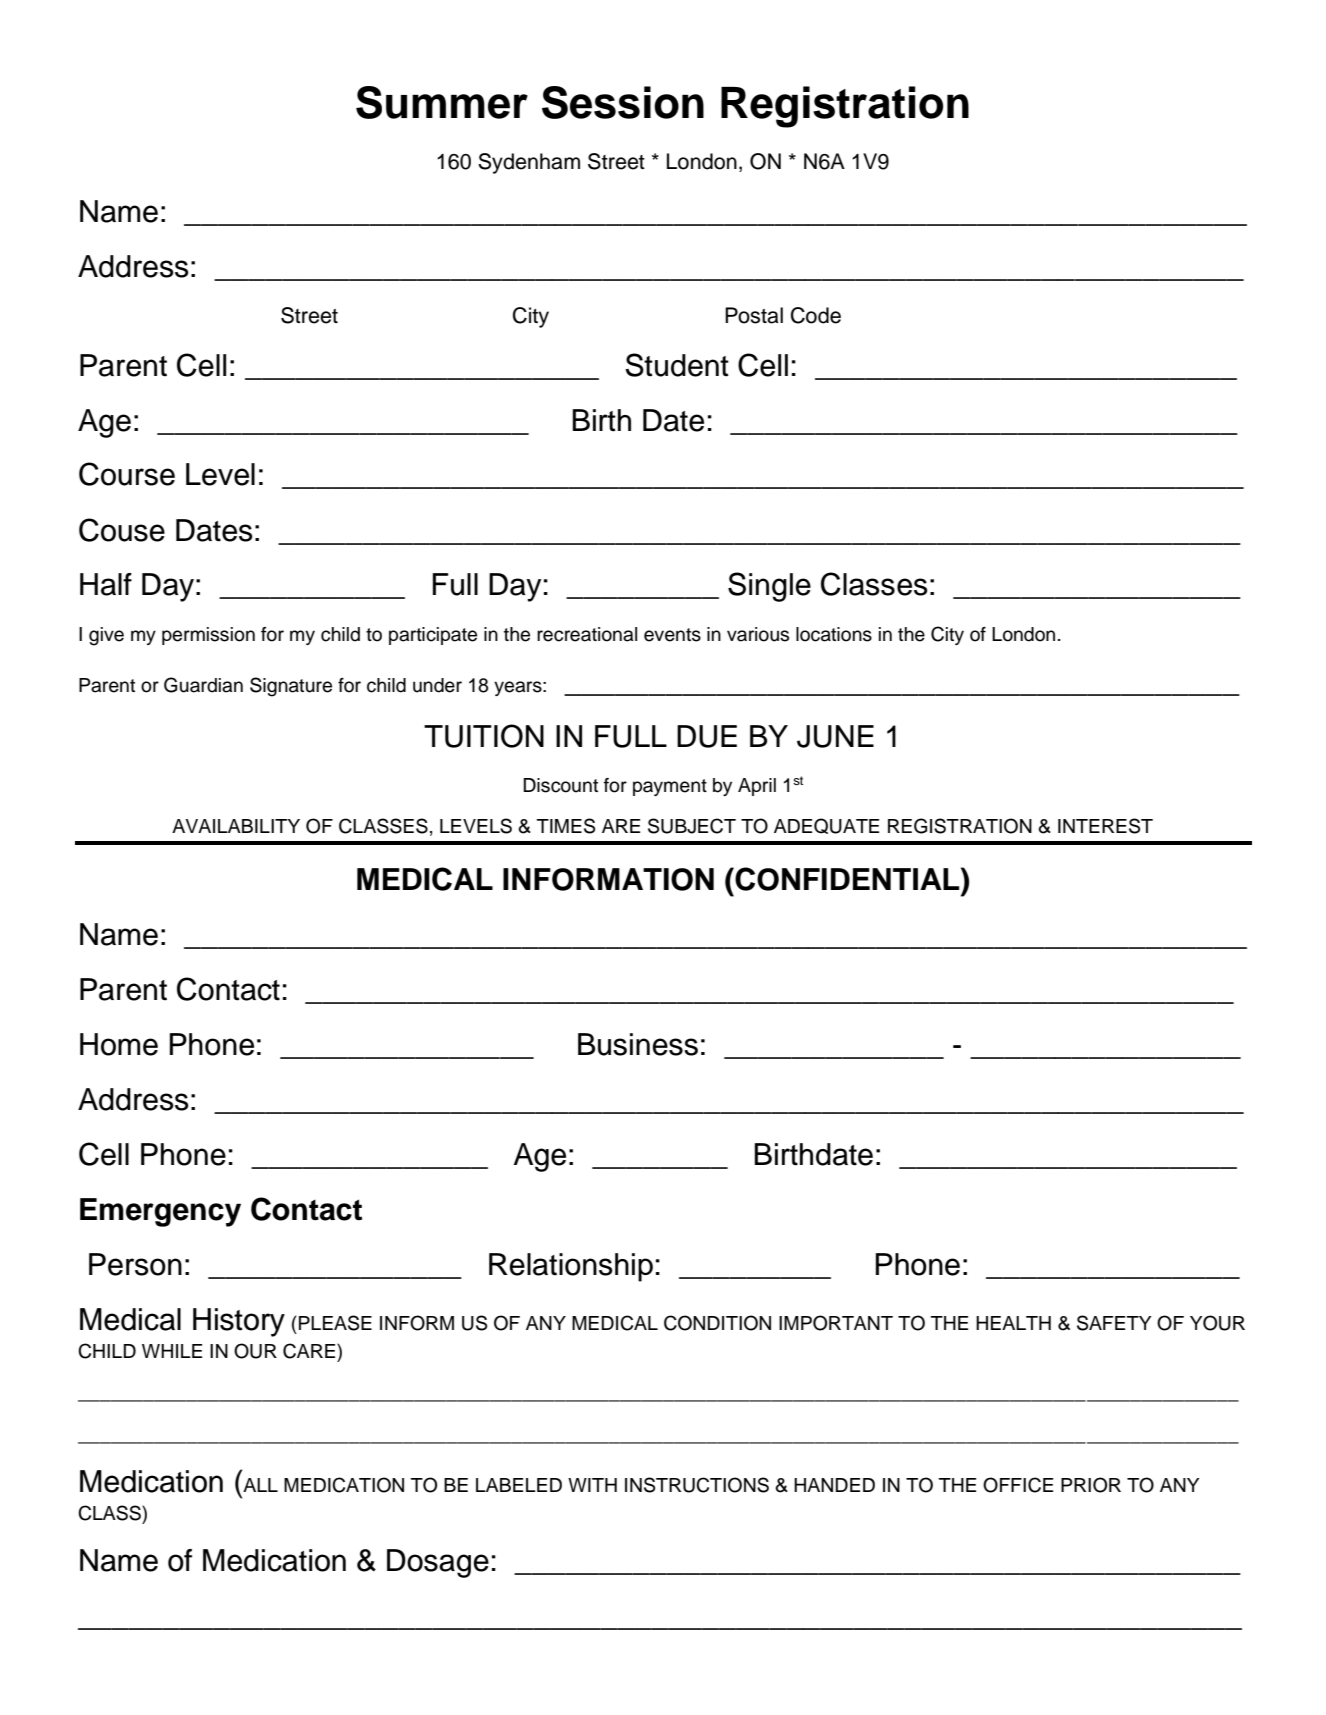 This screenshot has width=1326, height=1715. I want to click on Session, so click(623, 102).
